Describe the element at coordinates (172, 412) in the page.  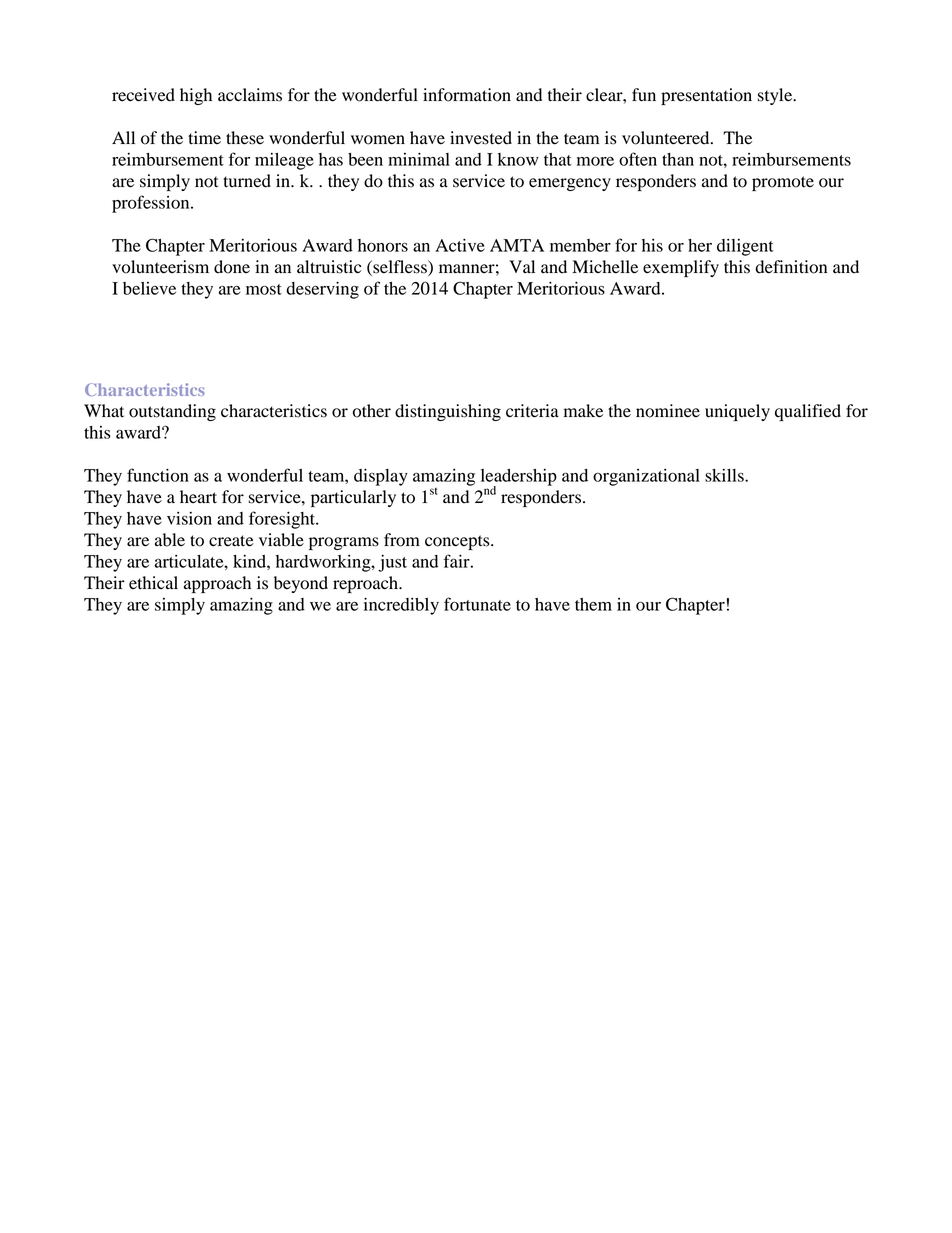
I see `outstanding` at that location.
